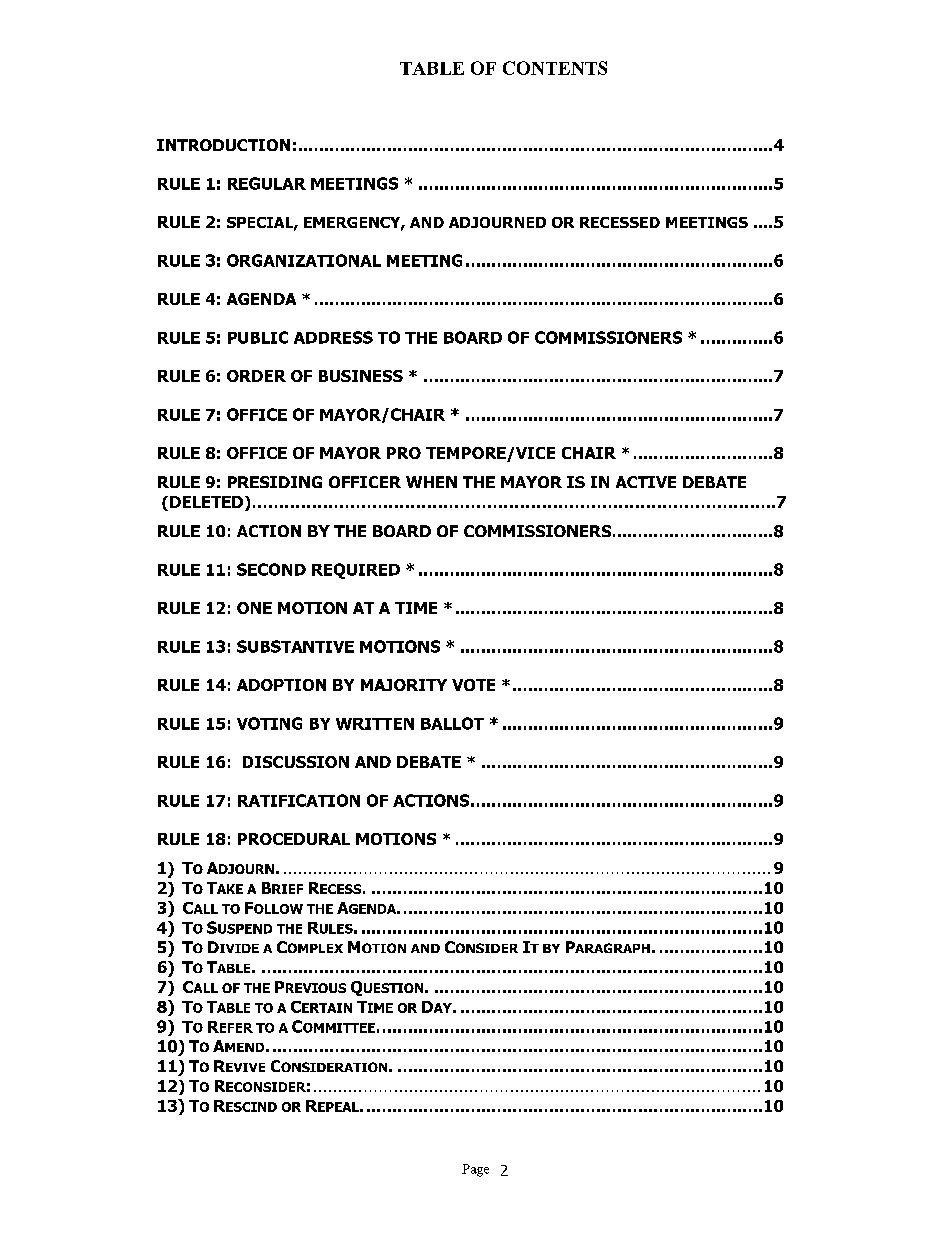 The height and width of the document is (1233, 952). I want to click on BALLOT, so click(452, 723).
